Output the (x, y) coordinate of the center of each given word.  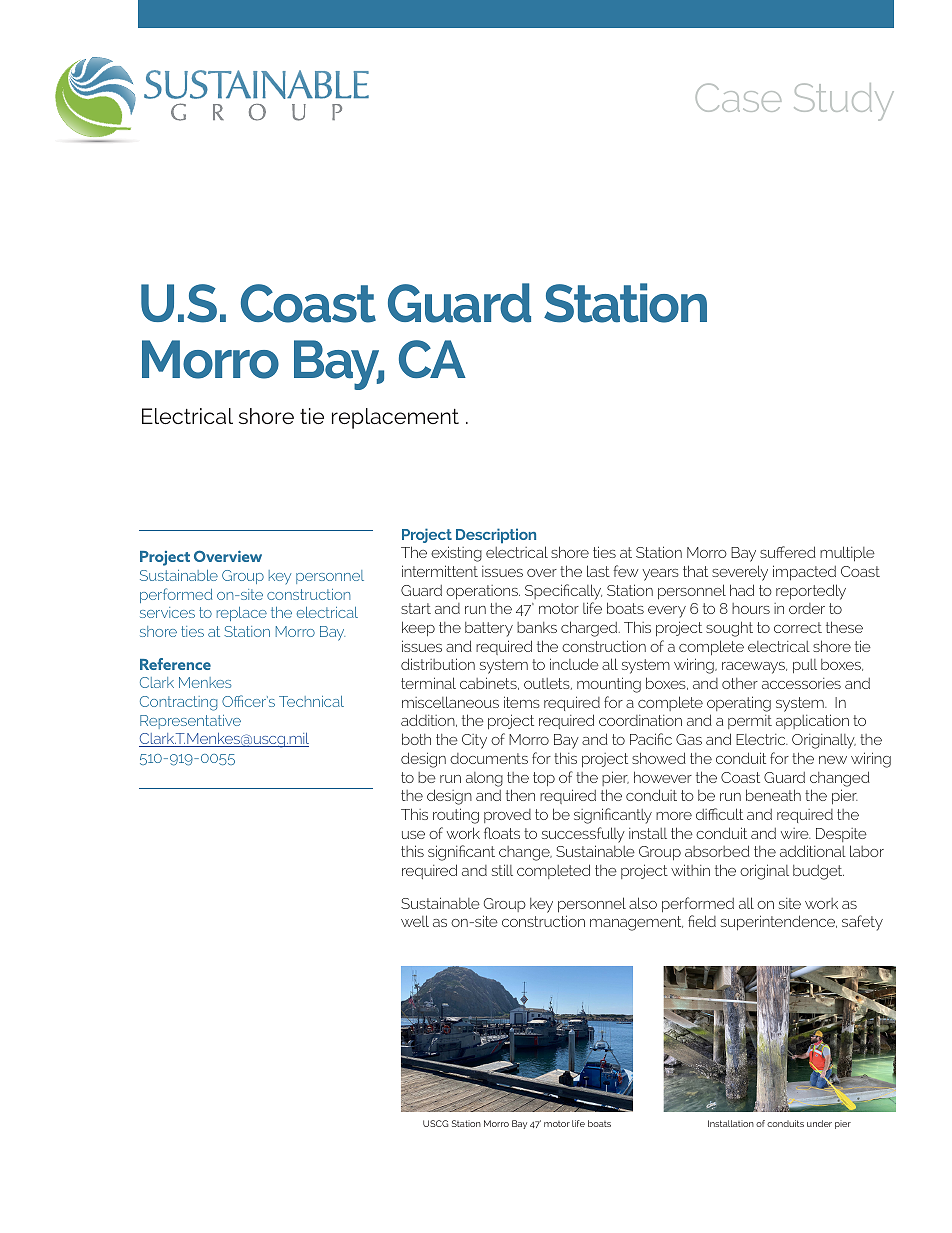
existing (456, 554)
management (636, 923)
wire (796, 833)
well (415, 921)
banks (537, 627)
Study (844, 102)
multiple (847, 554)
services (167, 612)
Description (496, 535)
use (413, 835)
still (502, 870)
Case (738, 97)
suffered (788, 552)
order (807, 608)
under (819, 1123)
